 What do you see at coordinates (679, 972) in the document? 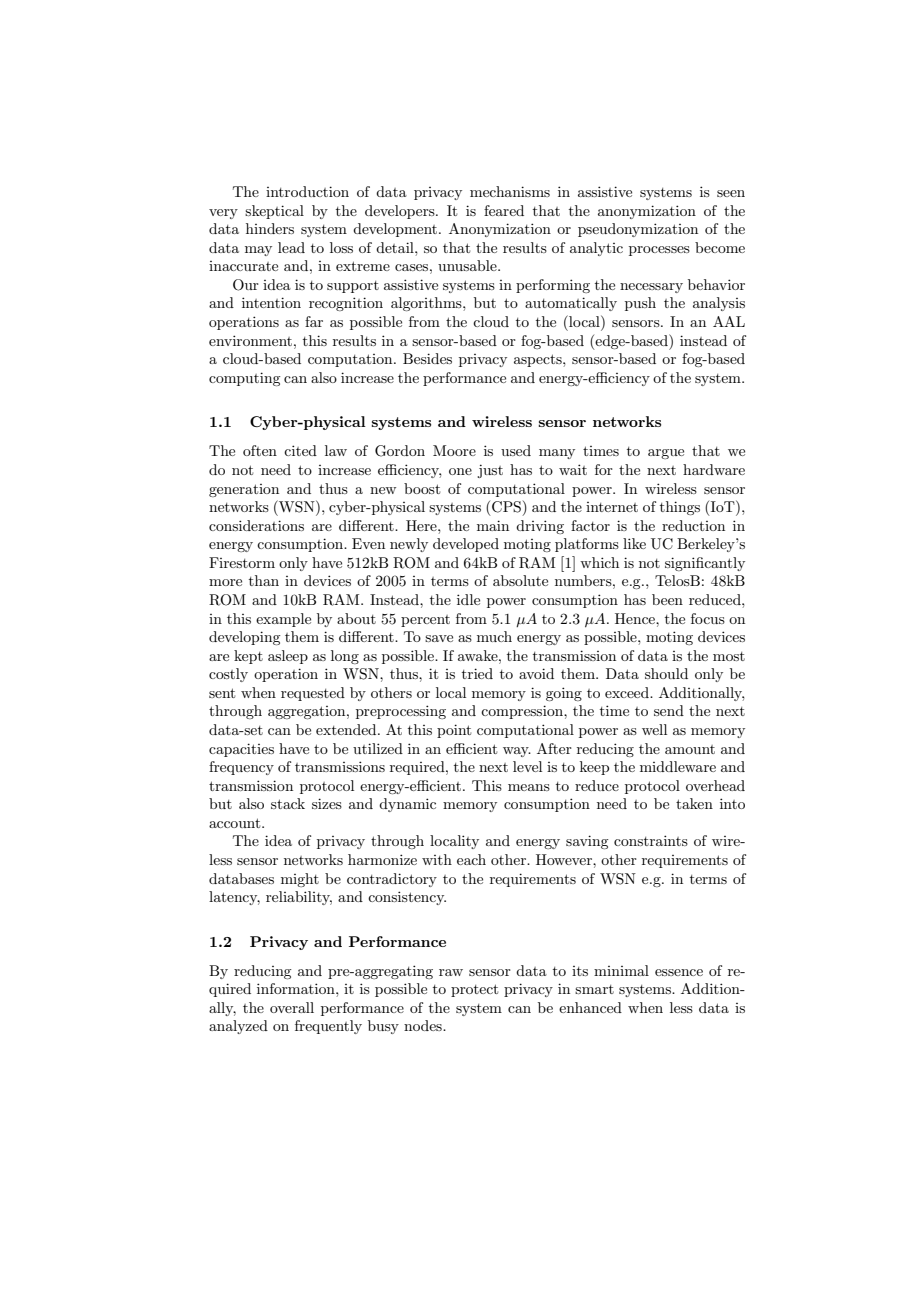
I see `essence` at bounding box center [679, 972].
